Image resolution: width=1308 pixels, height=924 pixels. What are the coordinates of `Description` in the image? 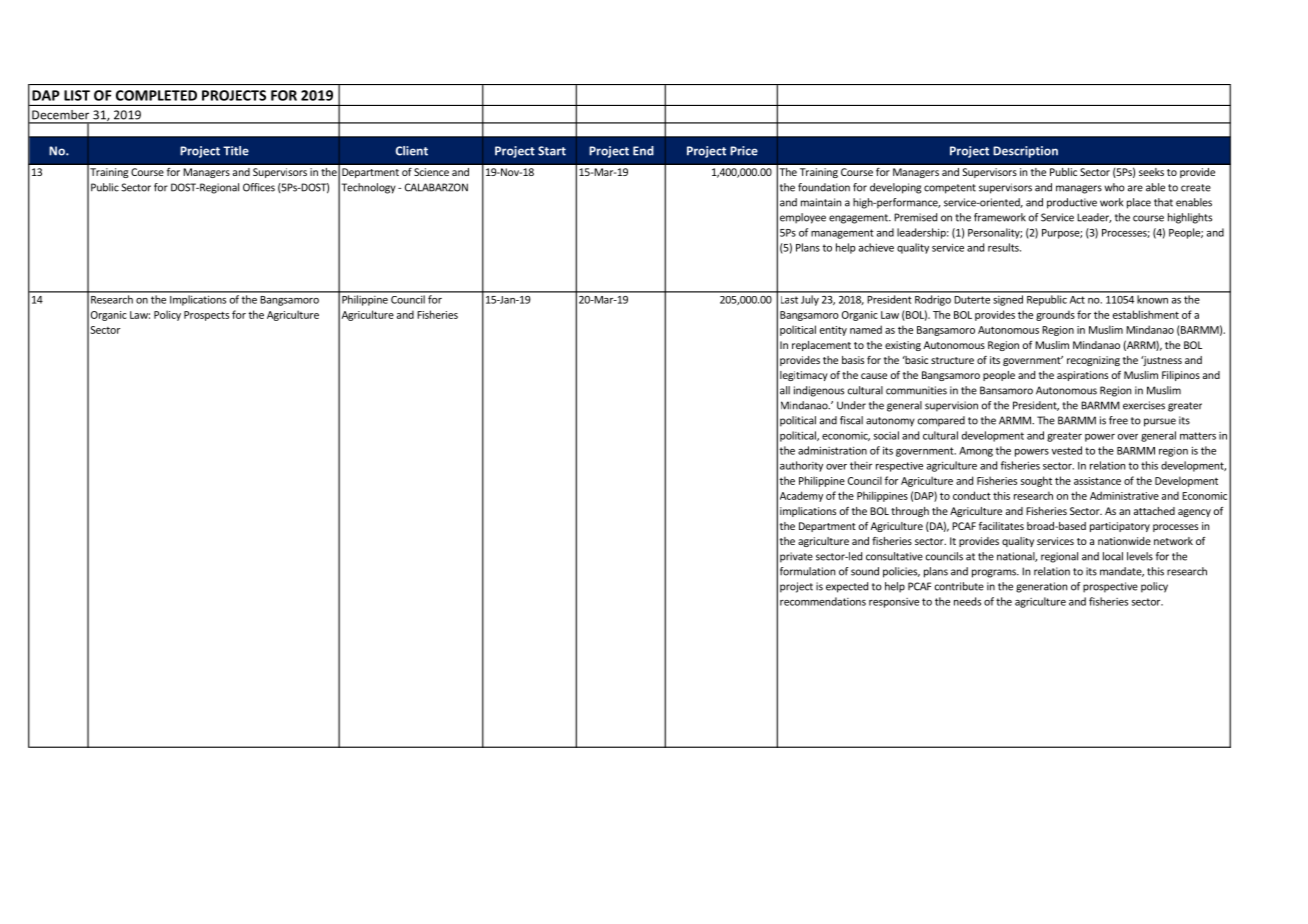 It's located at (1025, 152).
